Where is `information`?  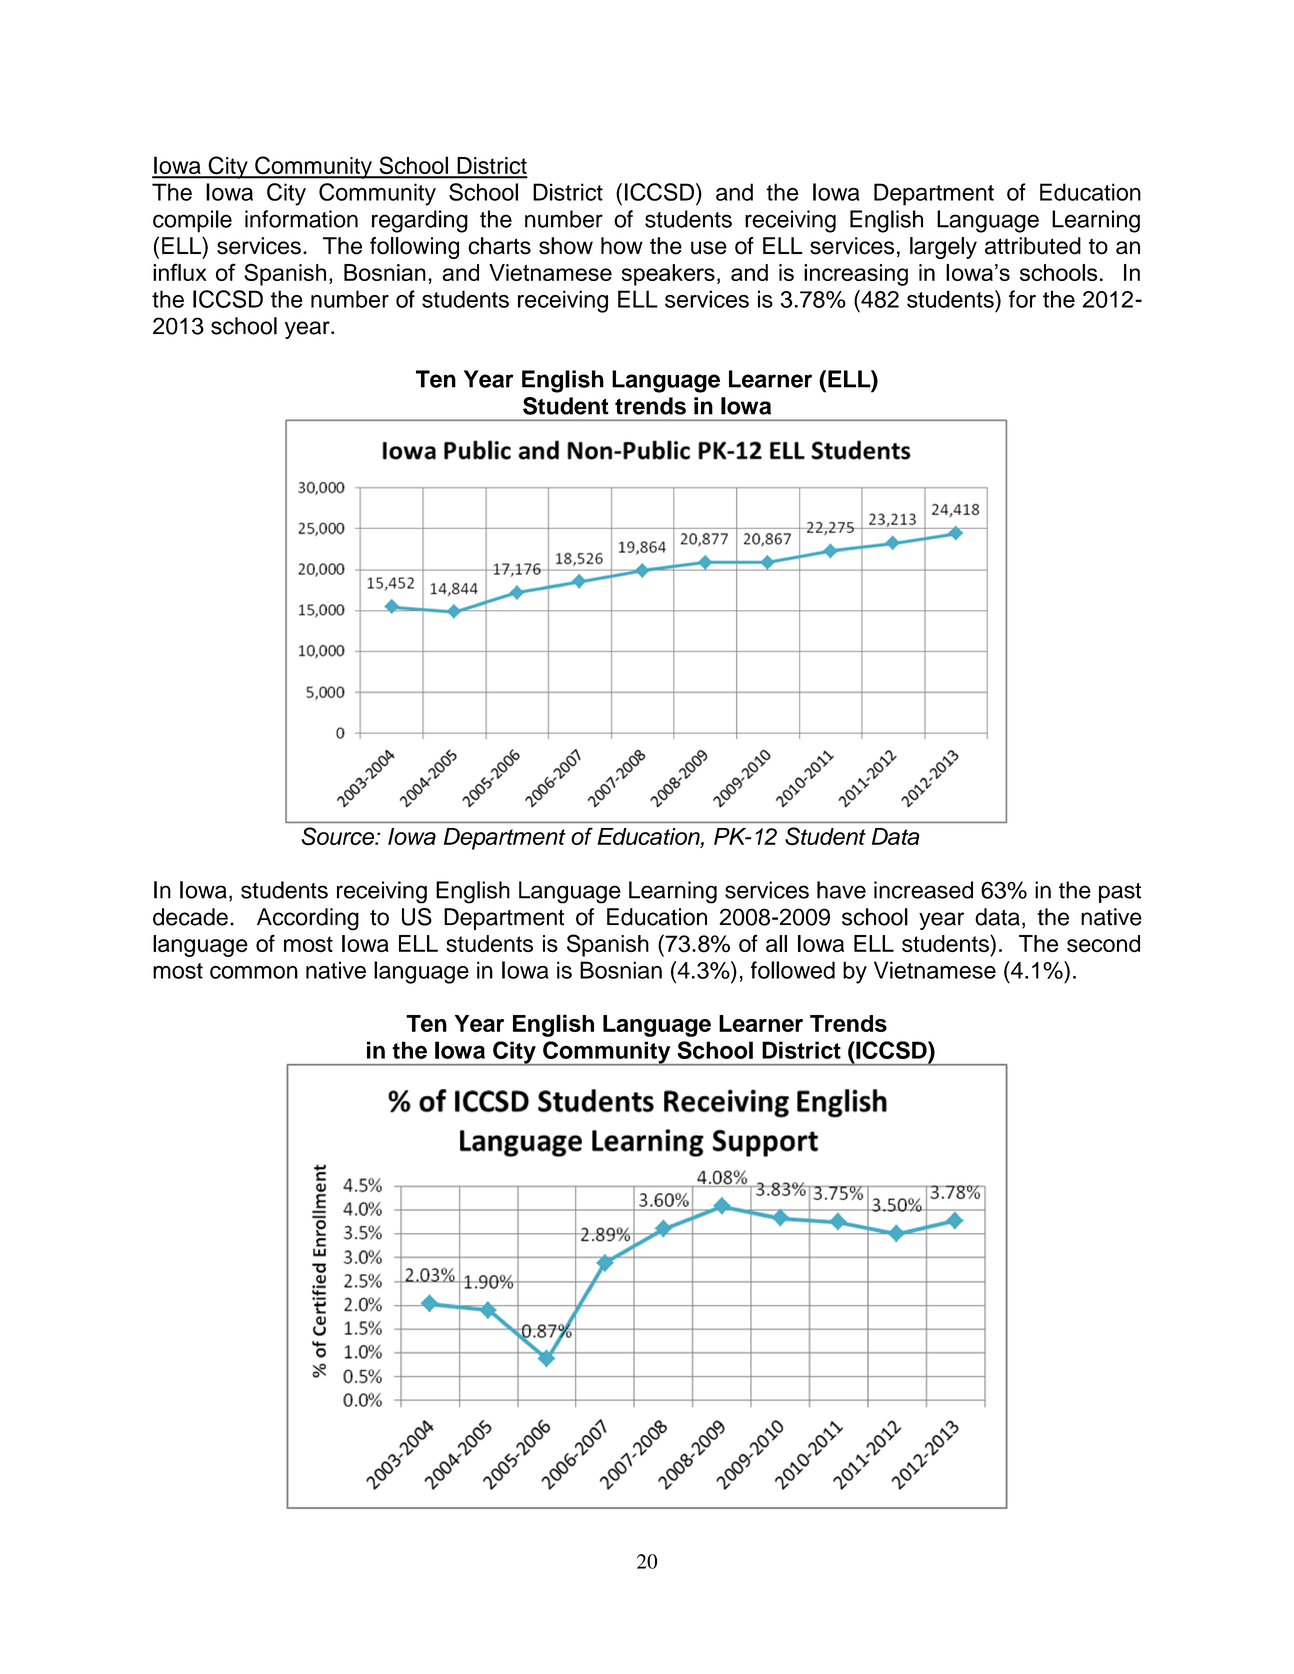
information is located at coordinates (301, 219).
